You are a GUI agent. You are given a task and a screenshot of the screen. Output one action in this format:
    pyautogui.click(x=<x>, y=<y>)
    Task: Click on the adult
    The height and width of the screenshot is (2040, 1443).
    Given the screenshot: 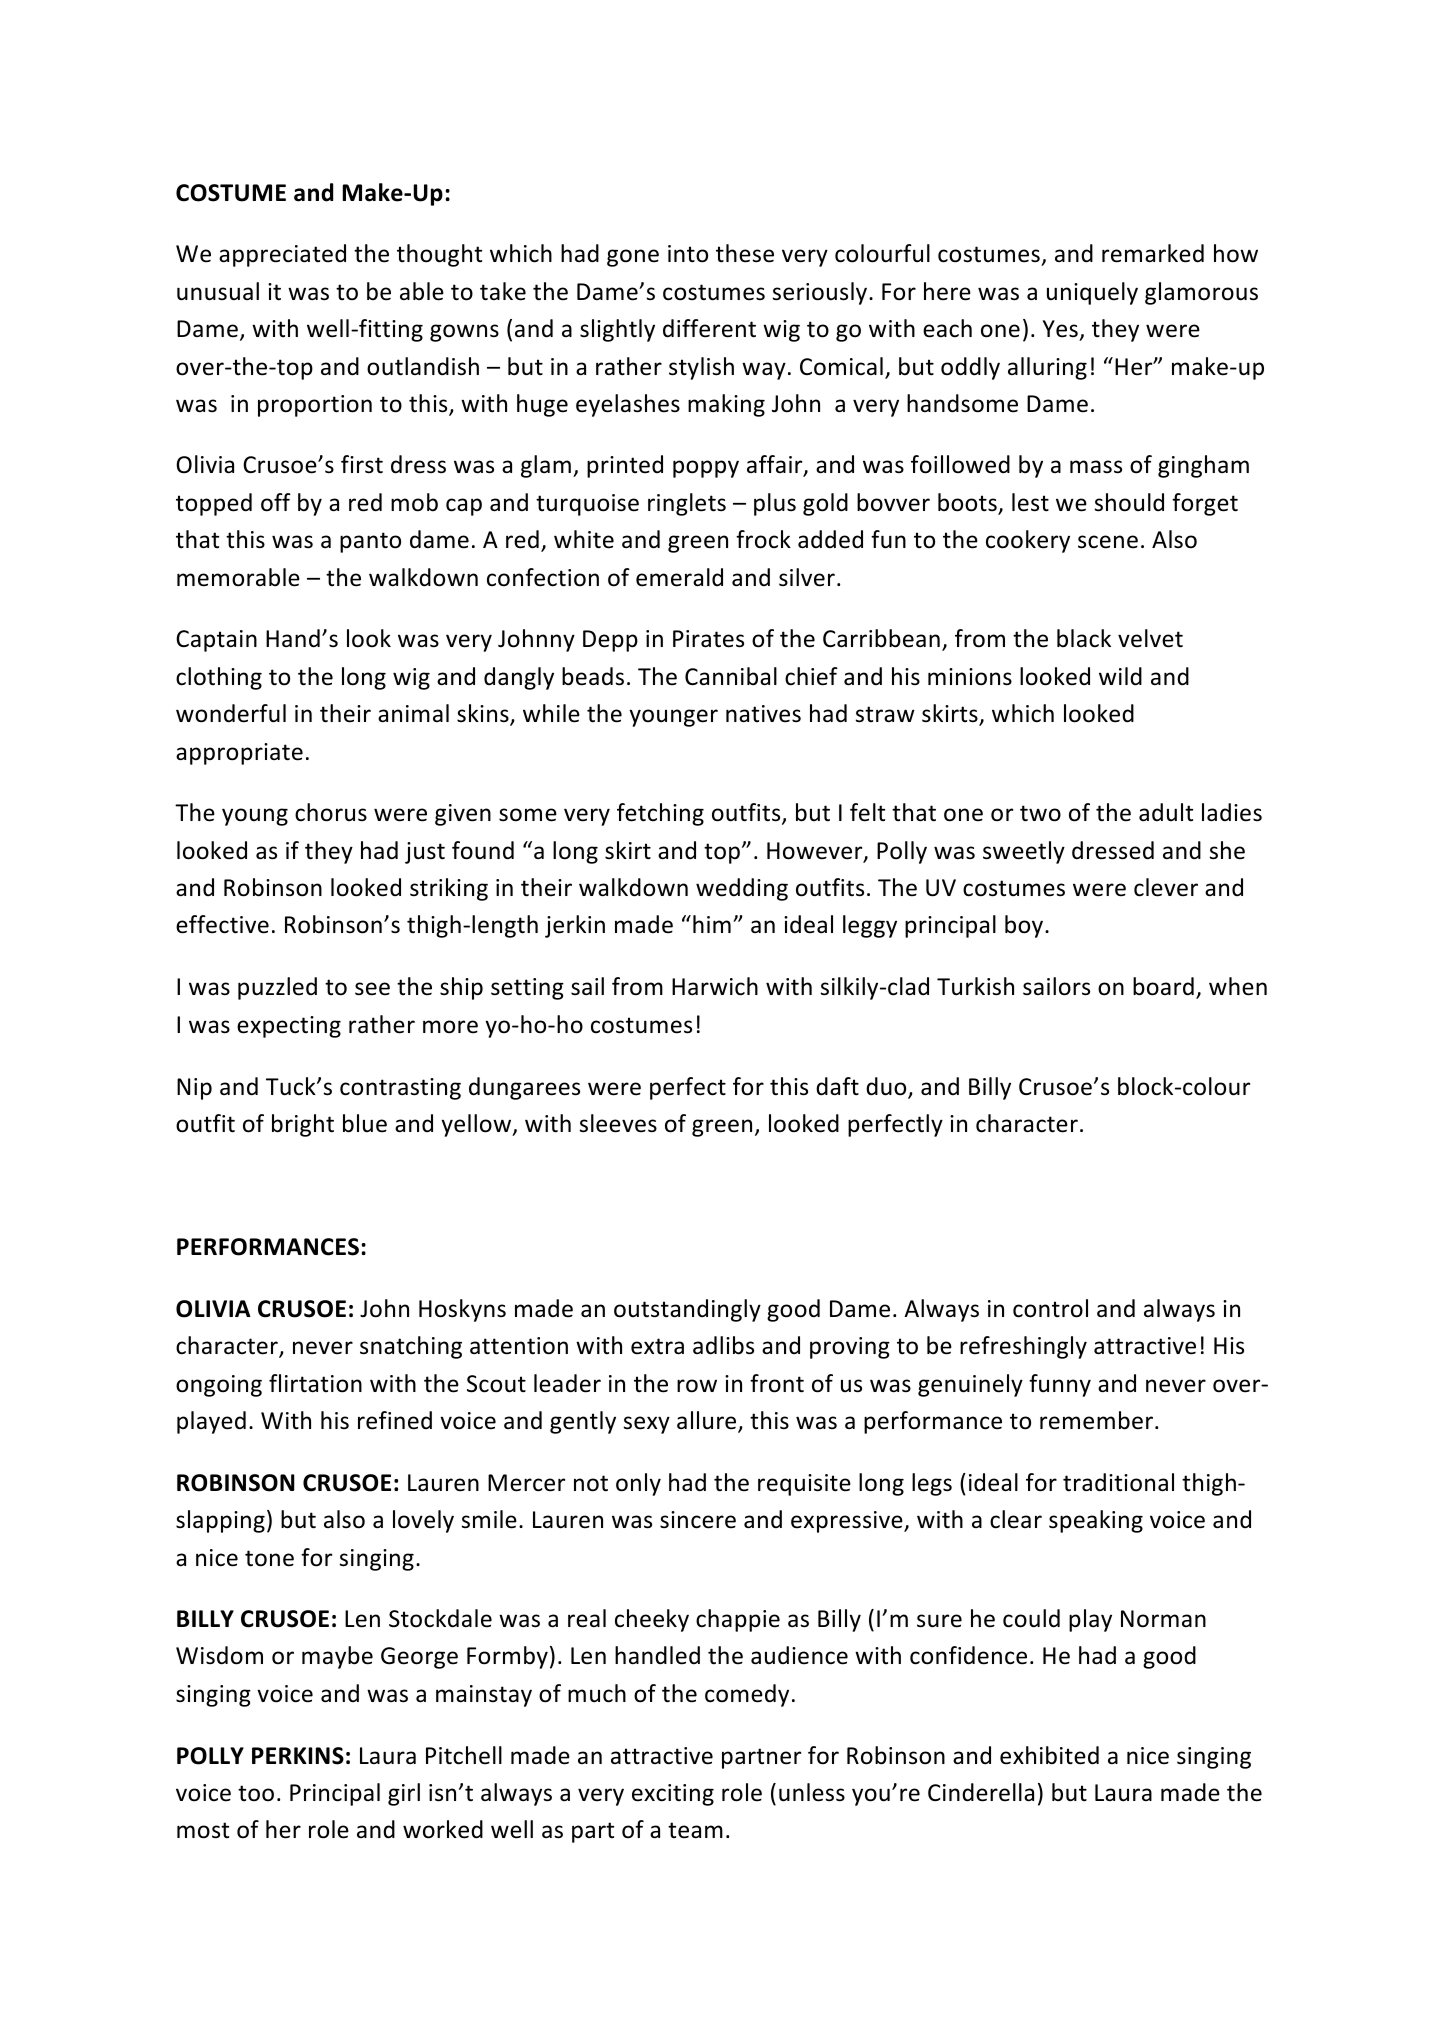 What is the action you would take?
    pyautogui.click(x=1166, y=812)
